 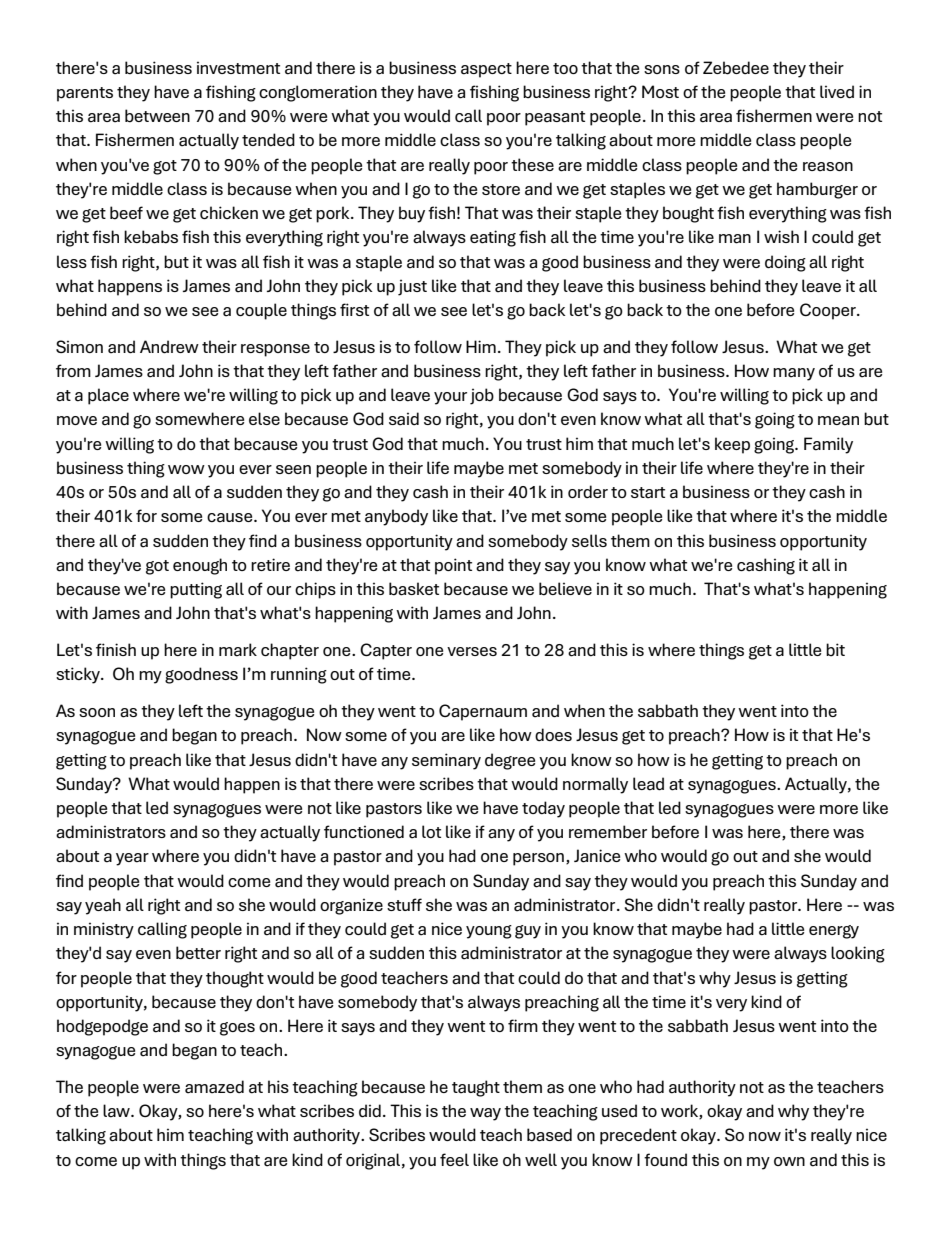 What do you see at coordinates (834, 932) in the screenshot?
I see `energy` at bounding box center [834, 932].
